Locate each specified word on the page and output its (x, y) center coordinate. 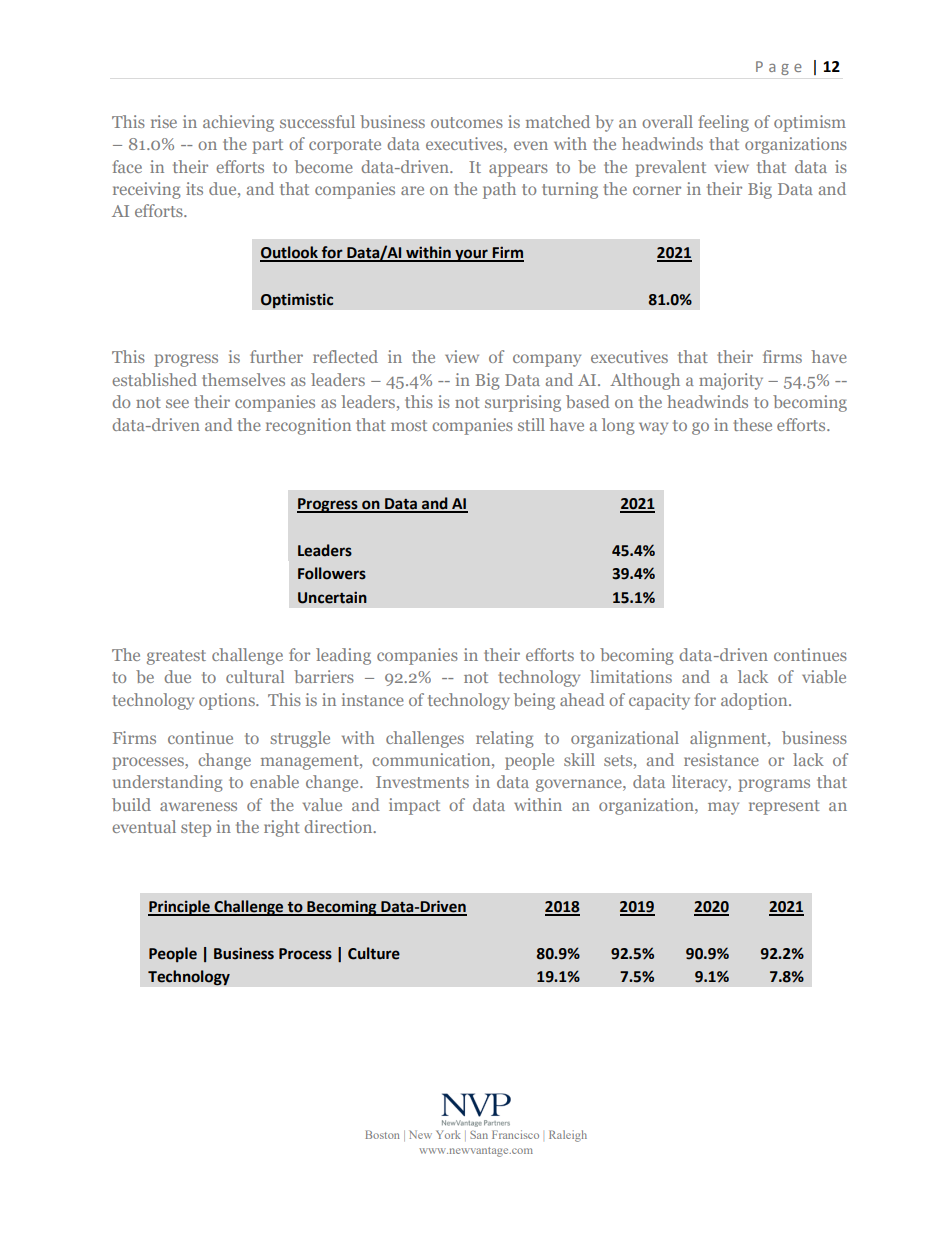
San (479, 1134)
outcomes (467, 122)
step (196, 829)
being (534, 701)
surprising (523, 403)
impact (414, 806)
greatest (176, 657)
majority (731, 381)
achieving (238, 123)
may (723, 808)
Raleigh (568, 1136)
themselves (243, 379)
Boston (382, 1134)
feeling (723, 123)
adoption (755, 701)
